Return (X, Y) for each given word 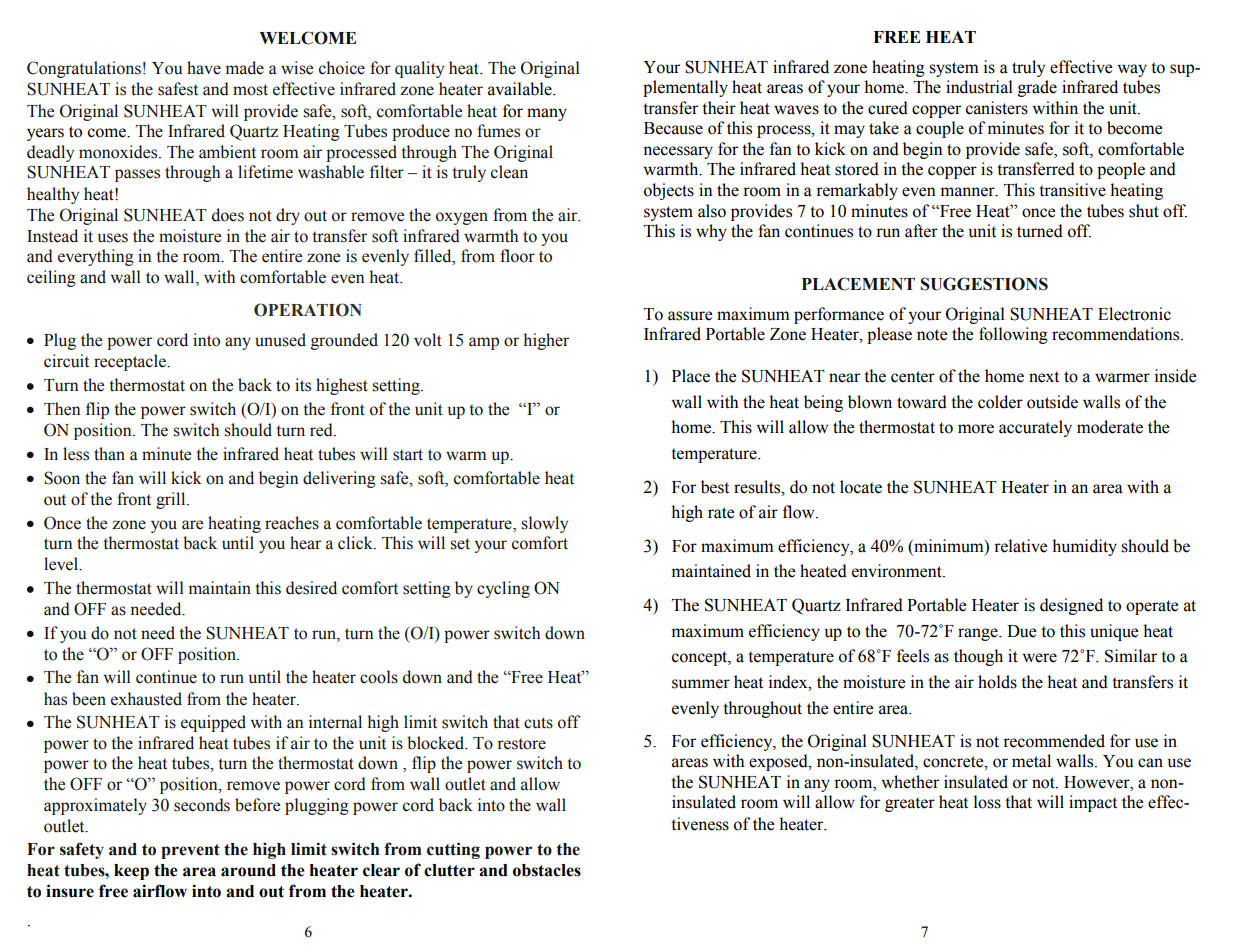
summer (701, 684)
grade (1037, 88)
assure (690, 316)
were (1039, 658)
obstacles (547, 870)
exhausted (146, 699)
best (715, 487)
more (976, 429)
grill (172, 500)
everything (96, 257)
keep (131, 872)
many (547, 114)
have (204, 68)
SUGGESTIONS (984, 284)
